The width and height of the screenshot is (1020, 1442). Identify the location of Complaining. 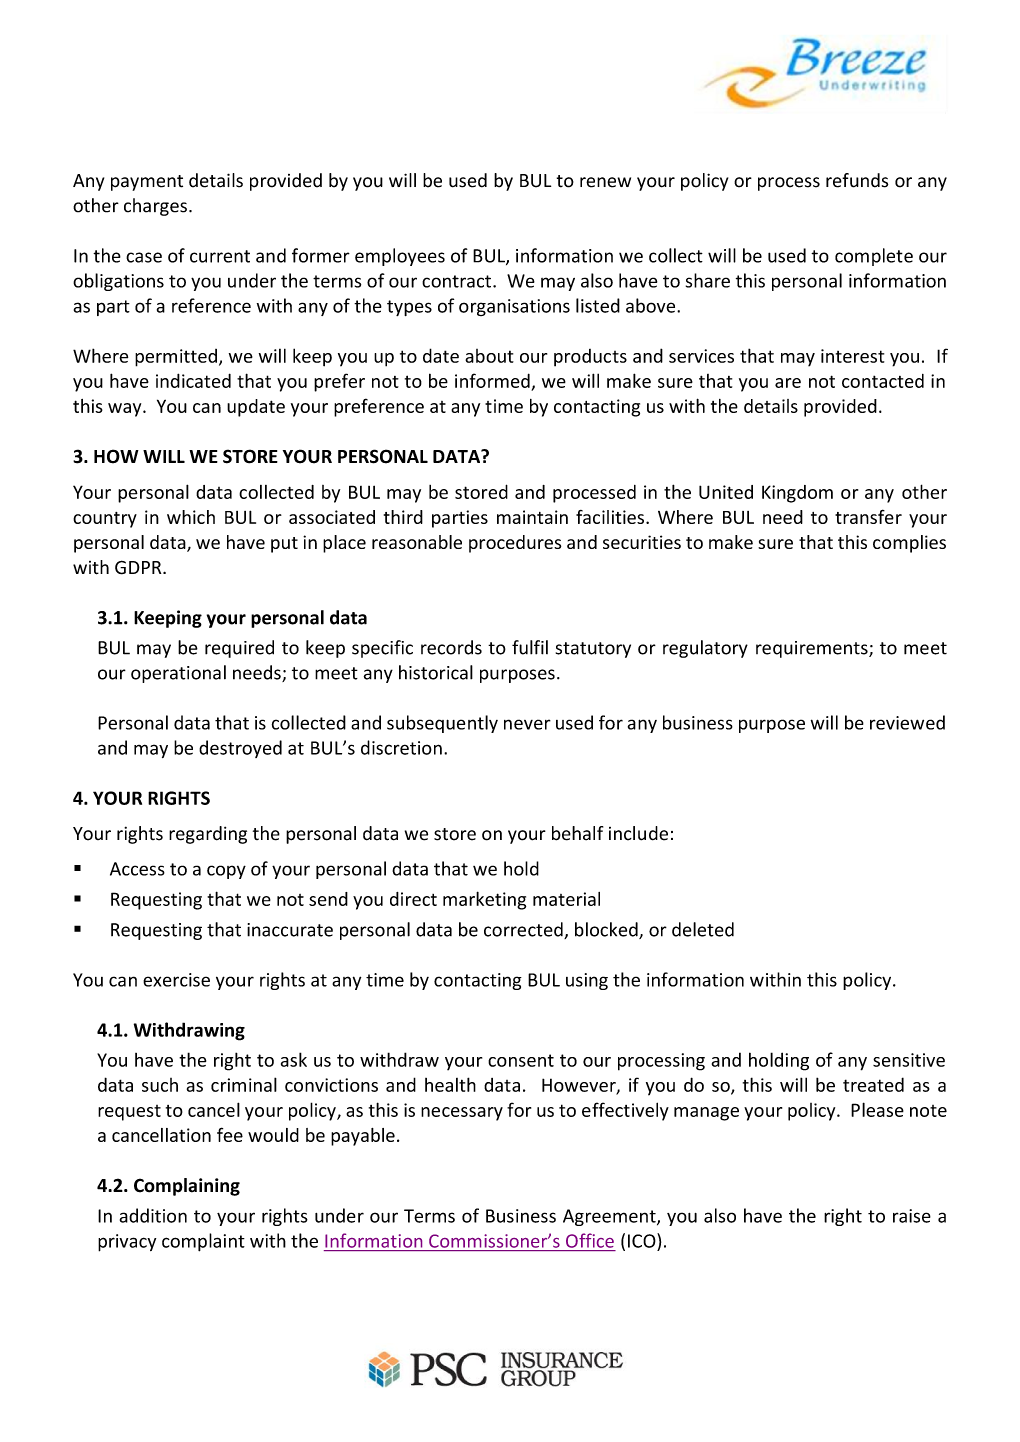
(187, 1187).
